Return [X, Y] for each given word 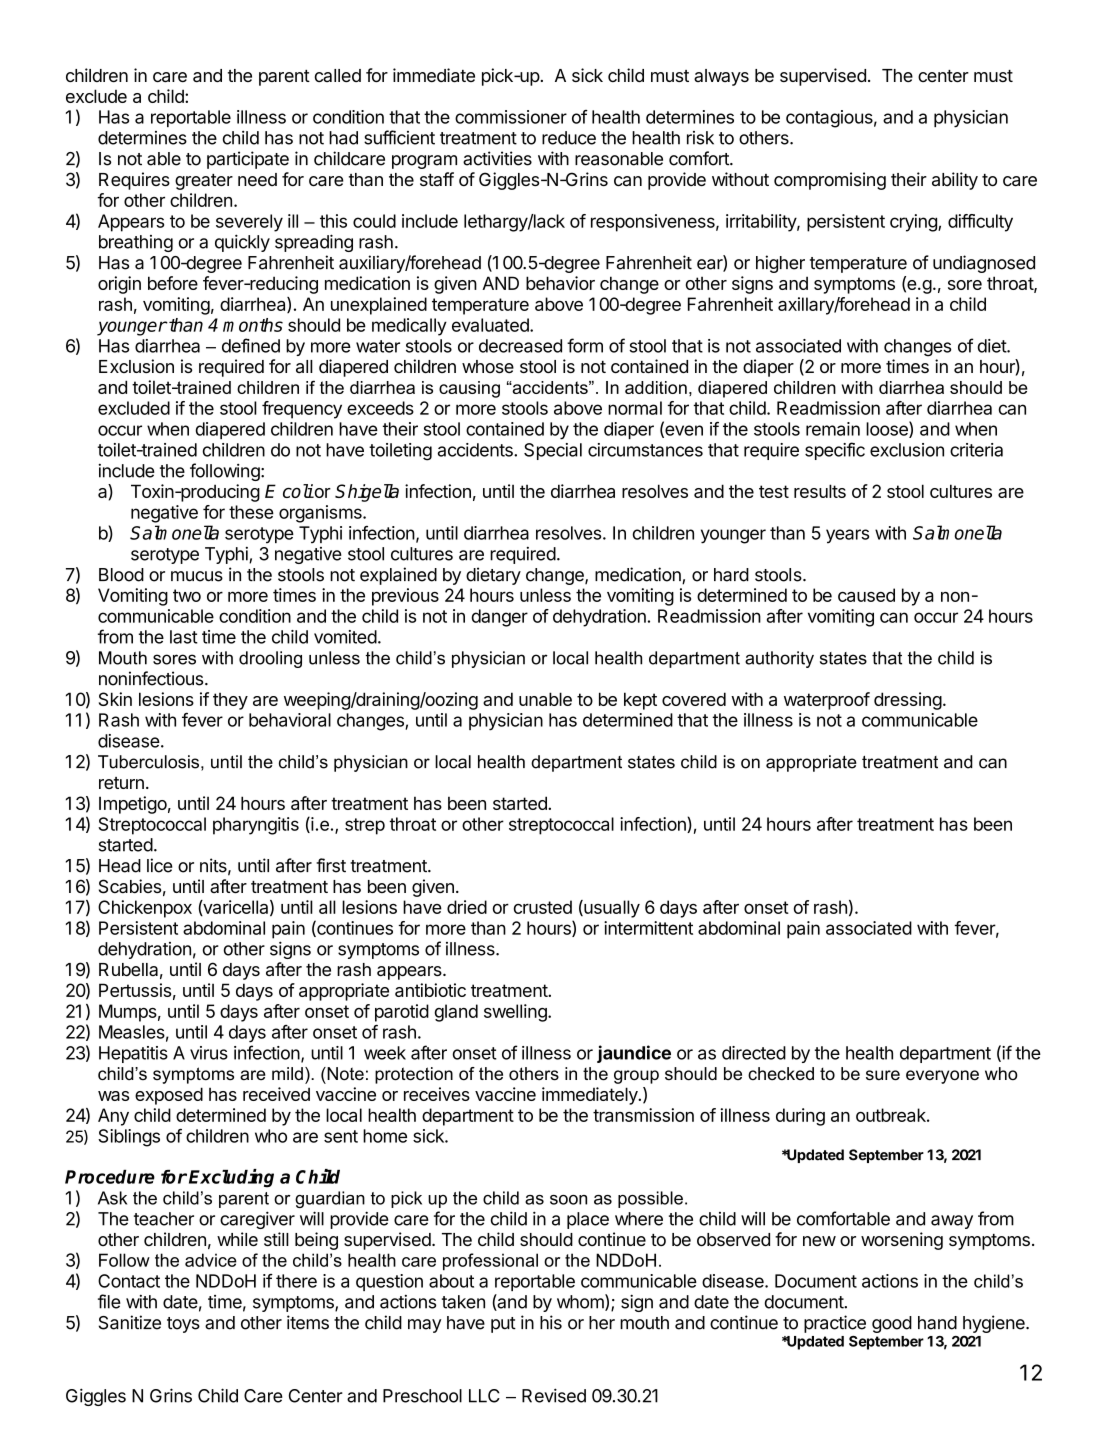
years [847, 536]
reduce [569, 138]
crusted [543, 907]
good [892, 1324]
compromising [830, 181]
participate [248, 160]
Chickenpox [145, 909]
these [251, 512]
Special [553, 451]
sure [883, 1075]
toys [183, 1325]
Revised [554, 1395]
